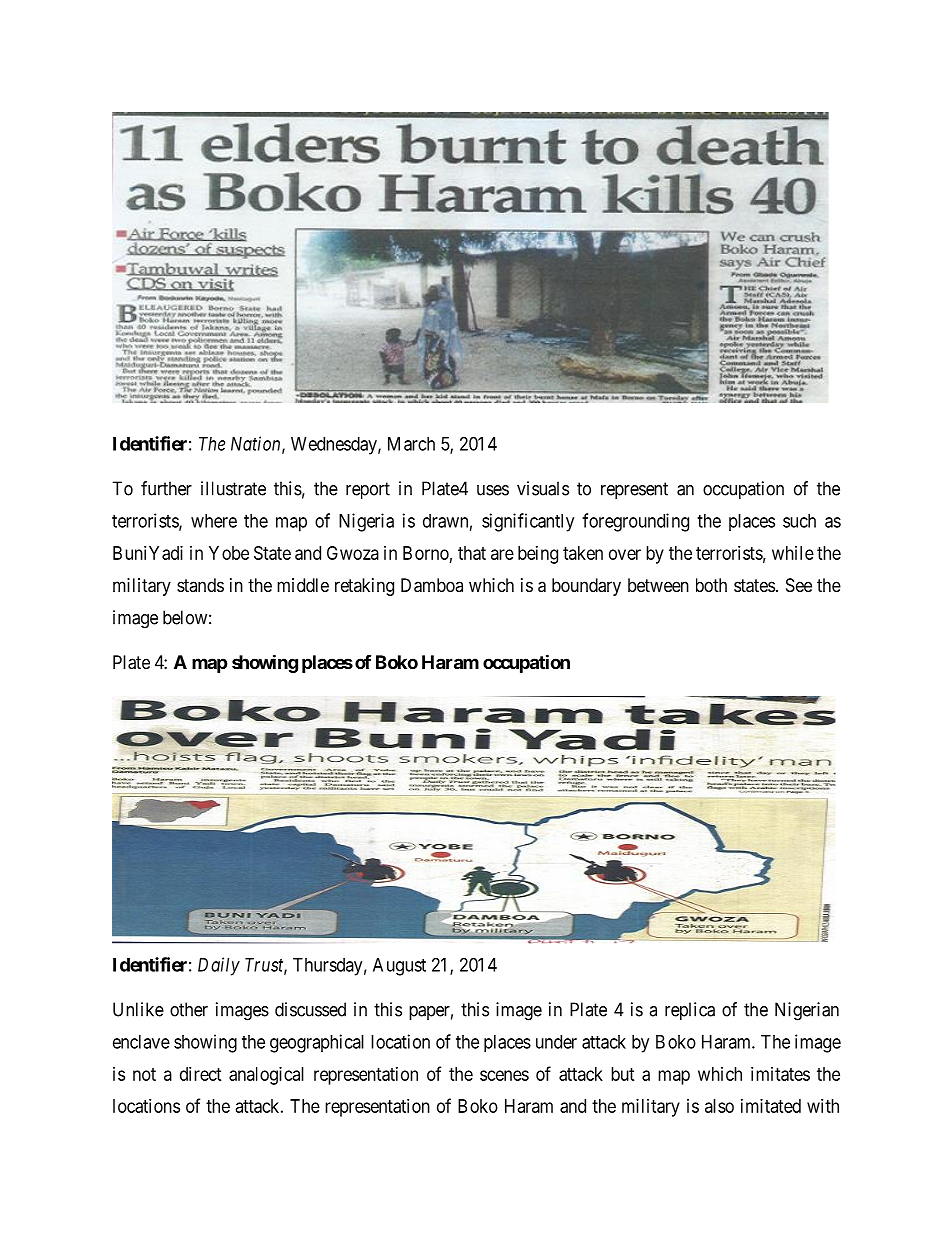 This screenshot has width=952, height=1233. What do you see at coordinates (200, 585) in the screenshot?
I see `stands` at bounding box center [200, 585].
